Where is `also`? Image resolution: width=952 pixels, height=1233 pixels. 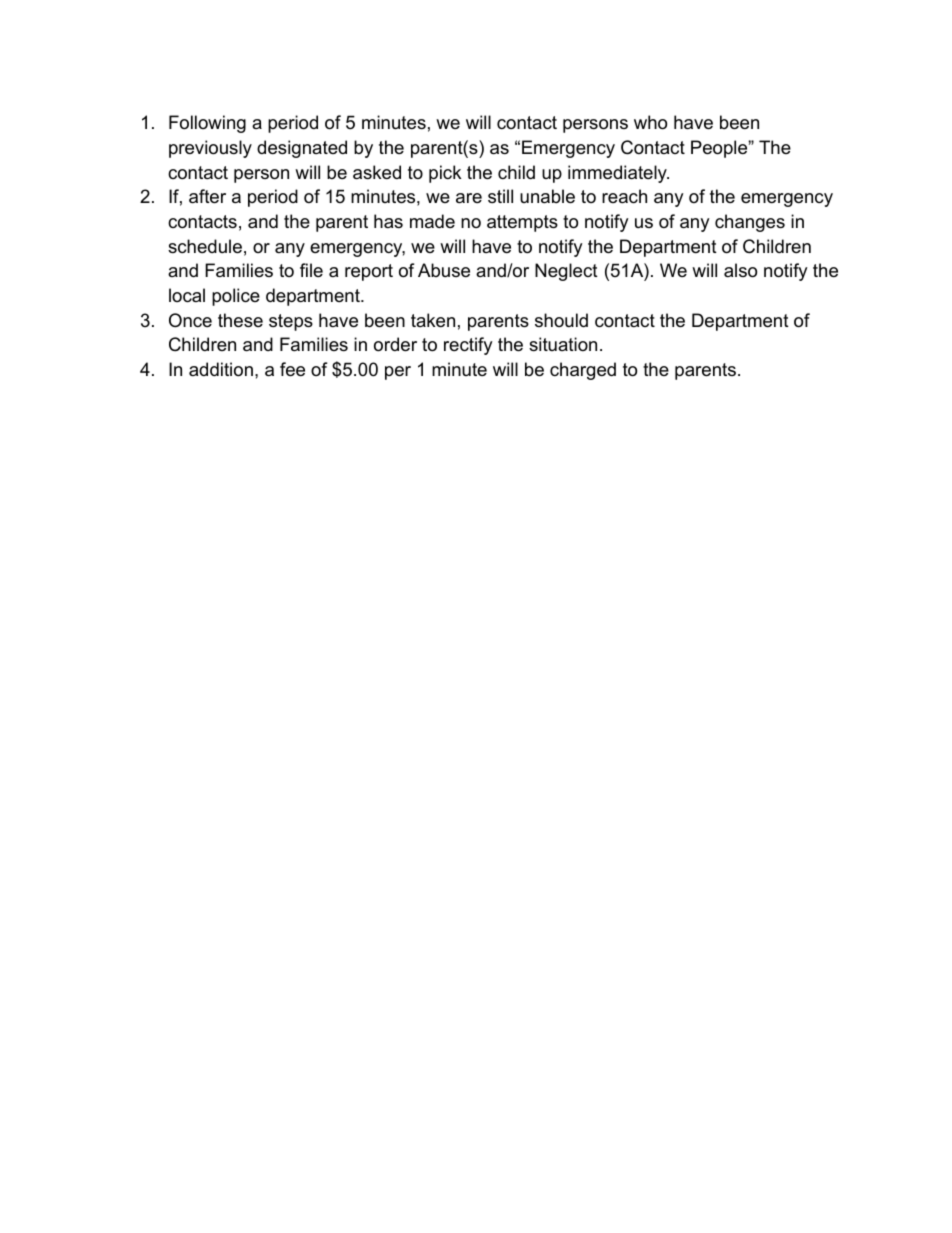 also is located at coordinates (740, 270).
